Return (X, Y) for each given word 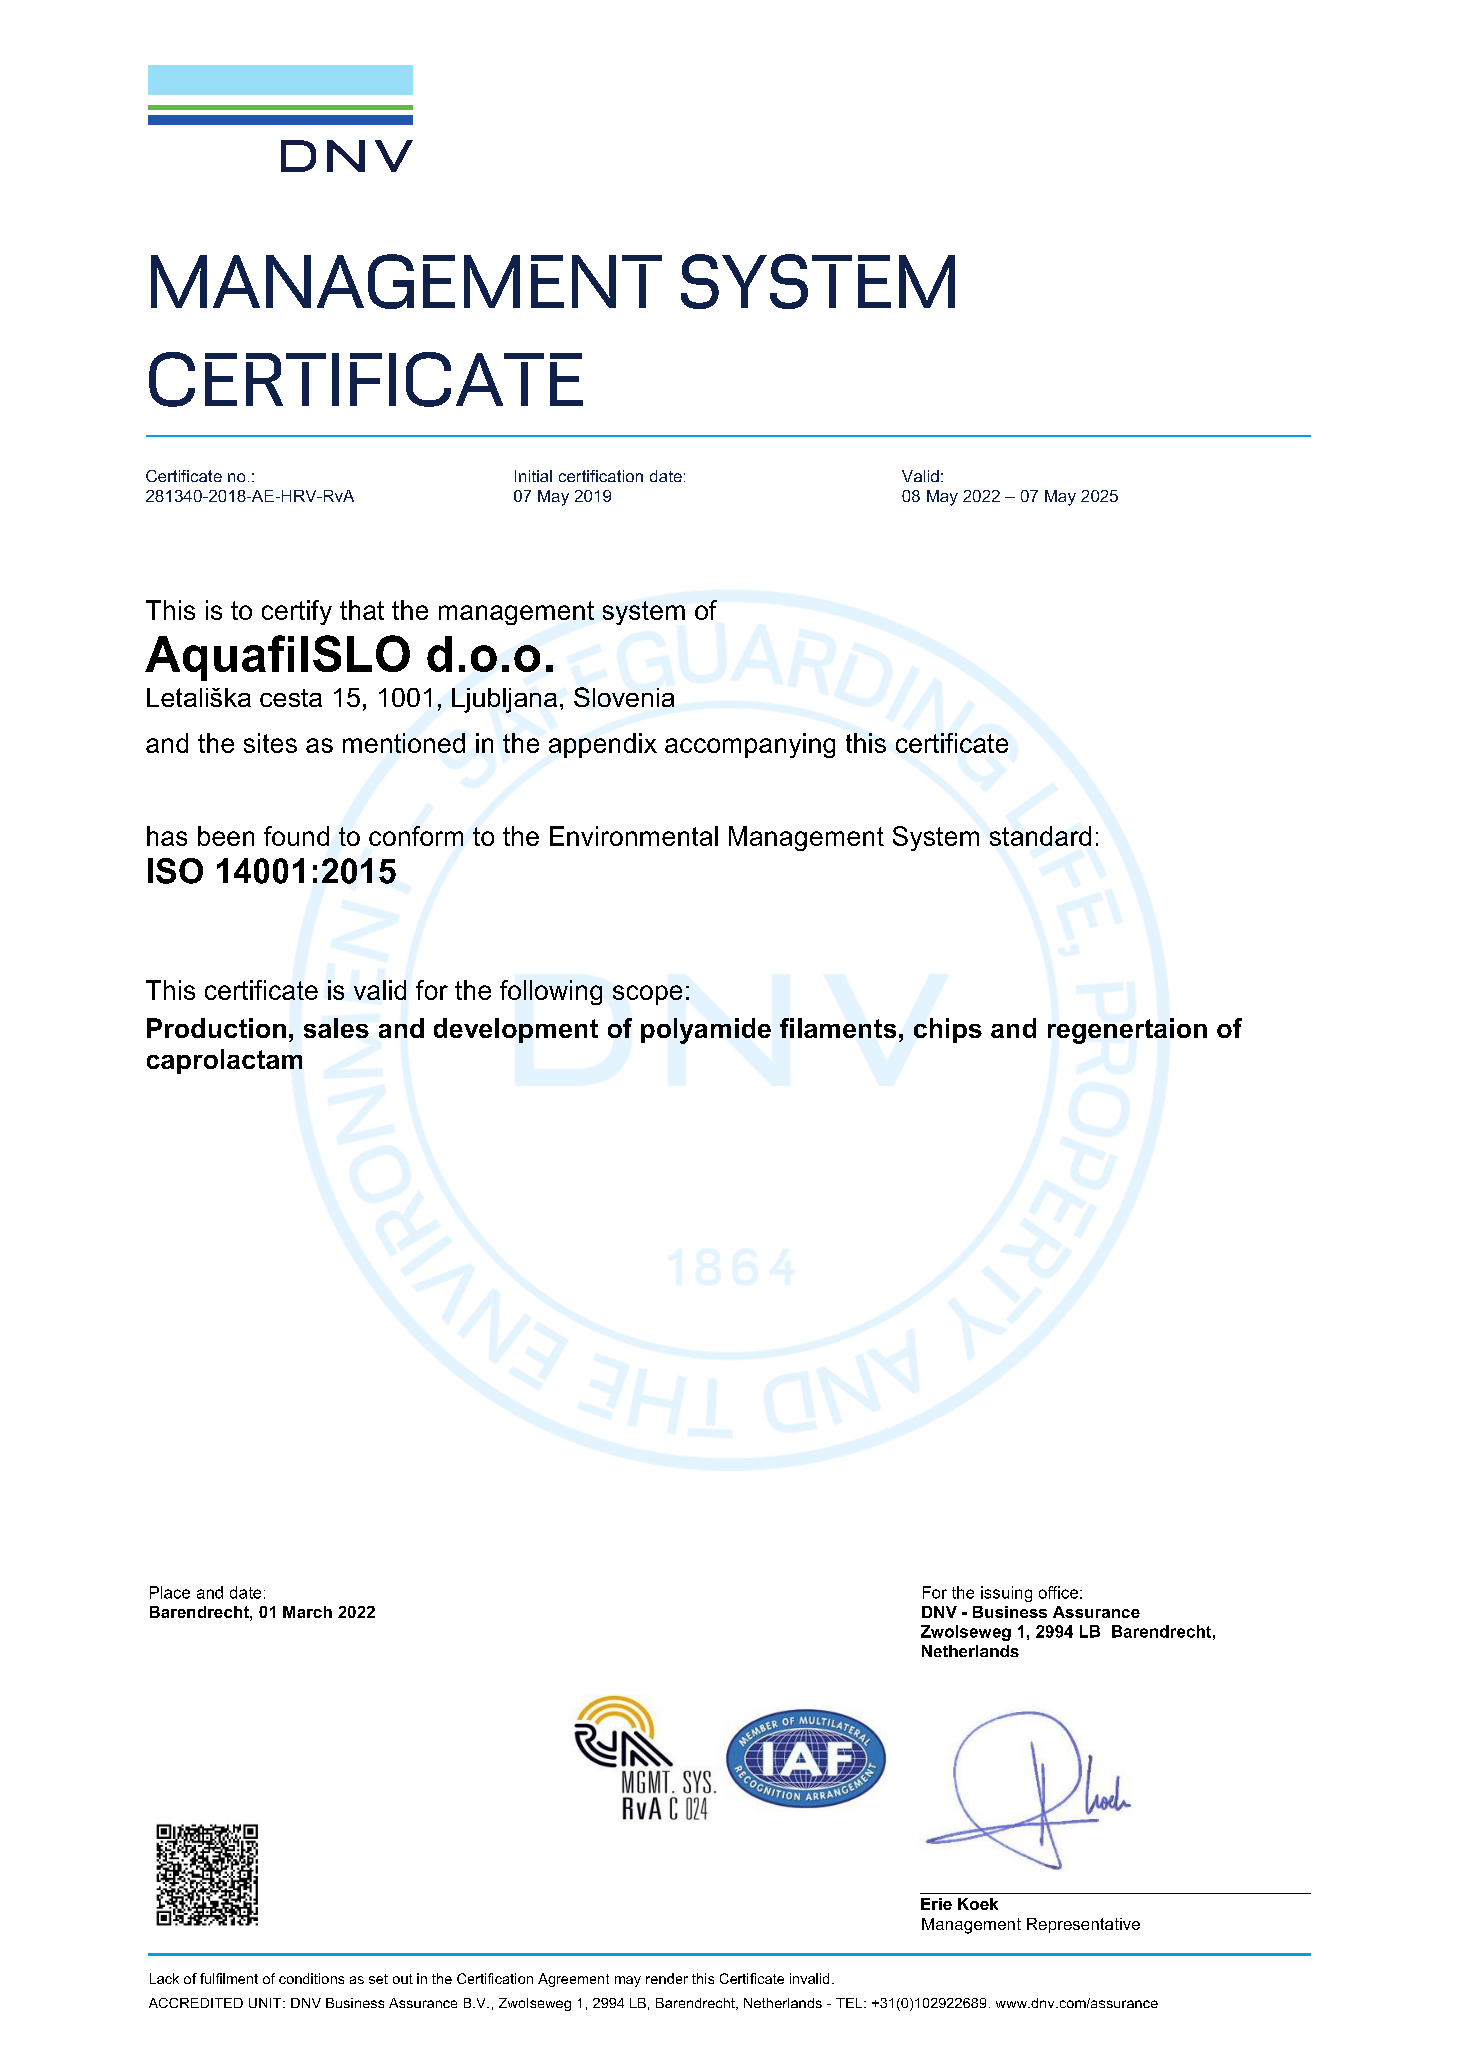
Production (216, 1028)
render (667, 1978)
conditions (311, 1978)
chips (948, 1030)
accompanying (750, 745)
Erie (936, 1904)
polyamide (706, 1031)
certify (297, 612)
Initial (533, 476)
